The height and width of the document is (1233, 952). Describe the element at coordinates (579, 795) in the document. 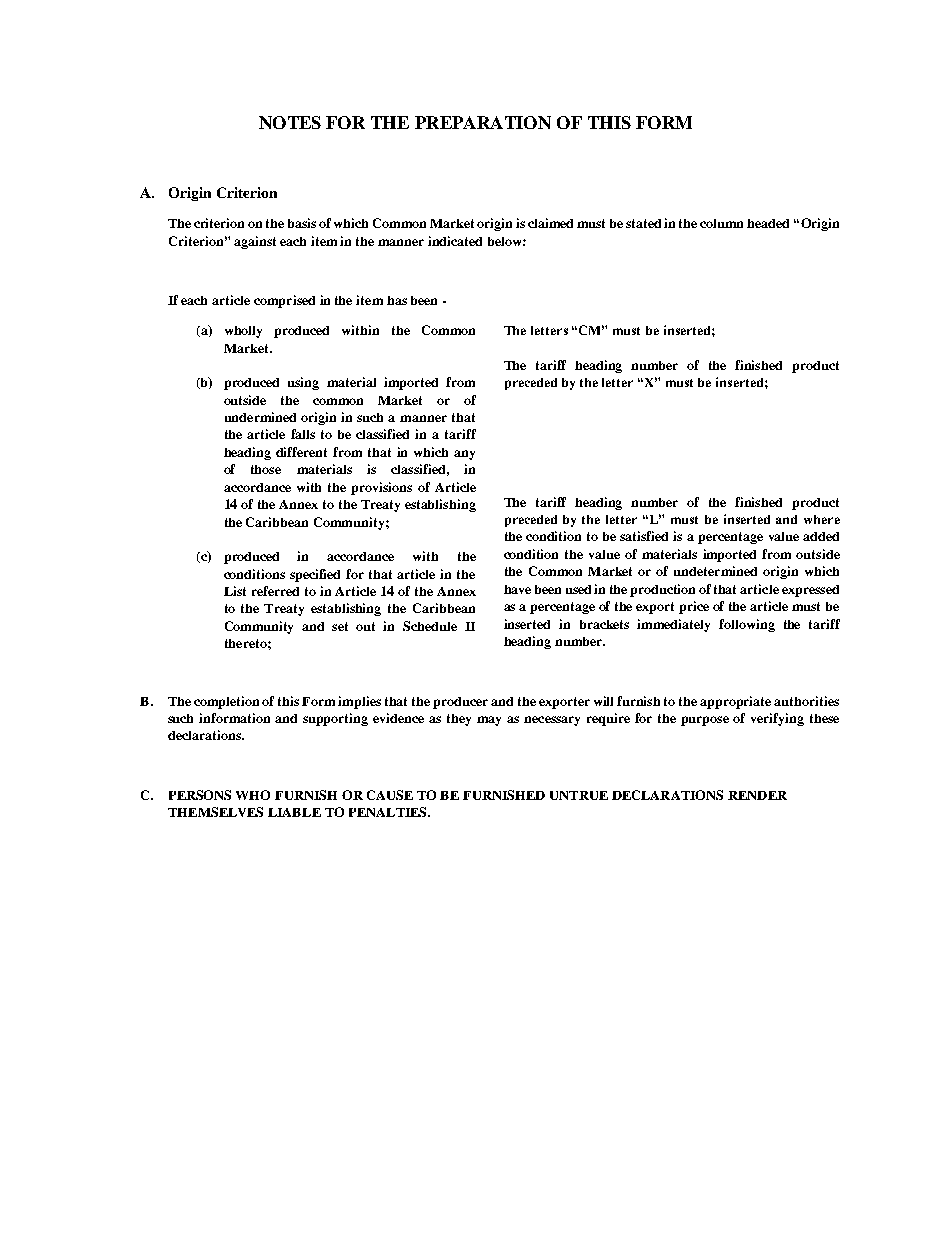

I see `UNTRUE` at that location.
